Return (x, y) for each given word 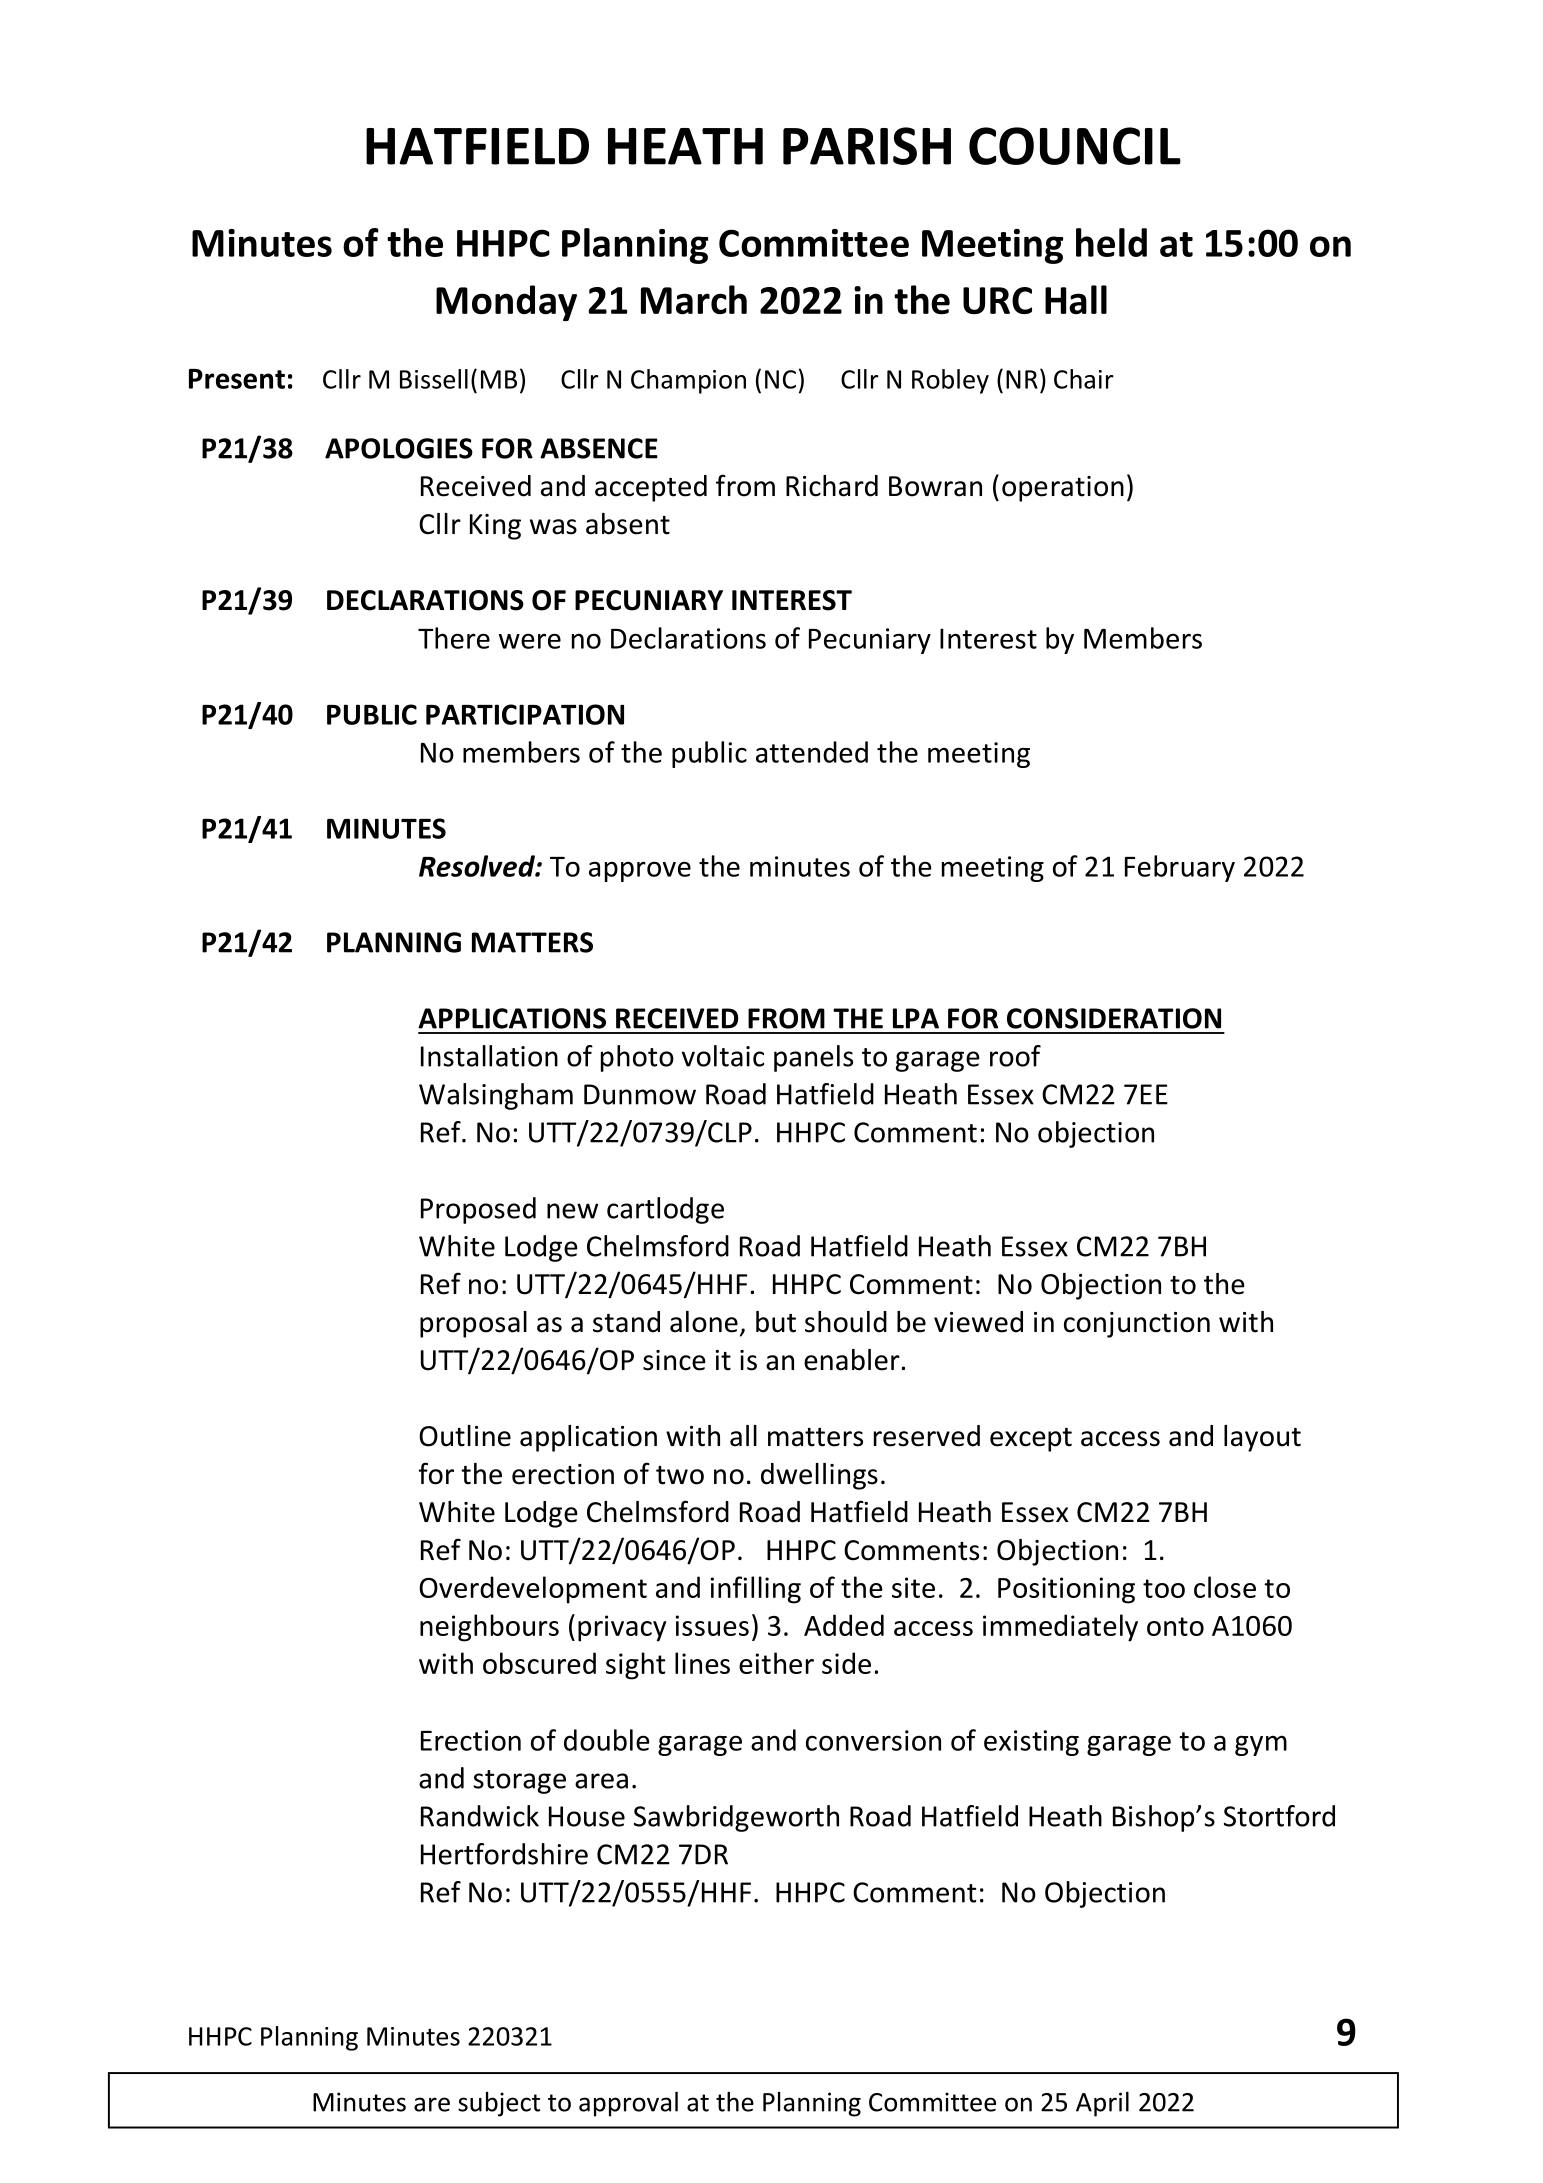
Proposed (478, 1210)
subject (499, 2104)
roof (1015, 1056)
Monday (506, 303)
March (694, 300)
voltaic (723, 1056)
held (1111, 242)
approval (628, 2104)
